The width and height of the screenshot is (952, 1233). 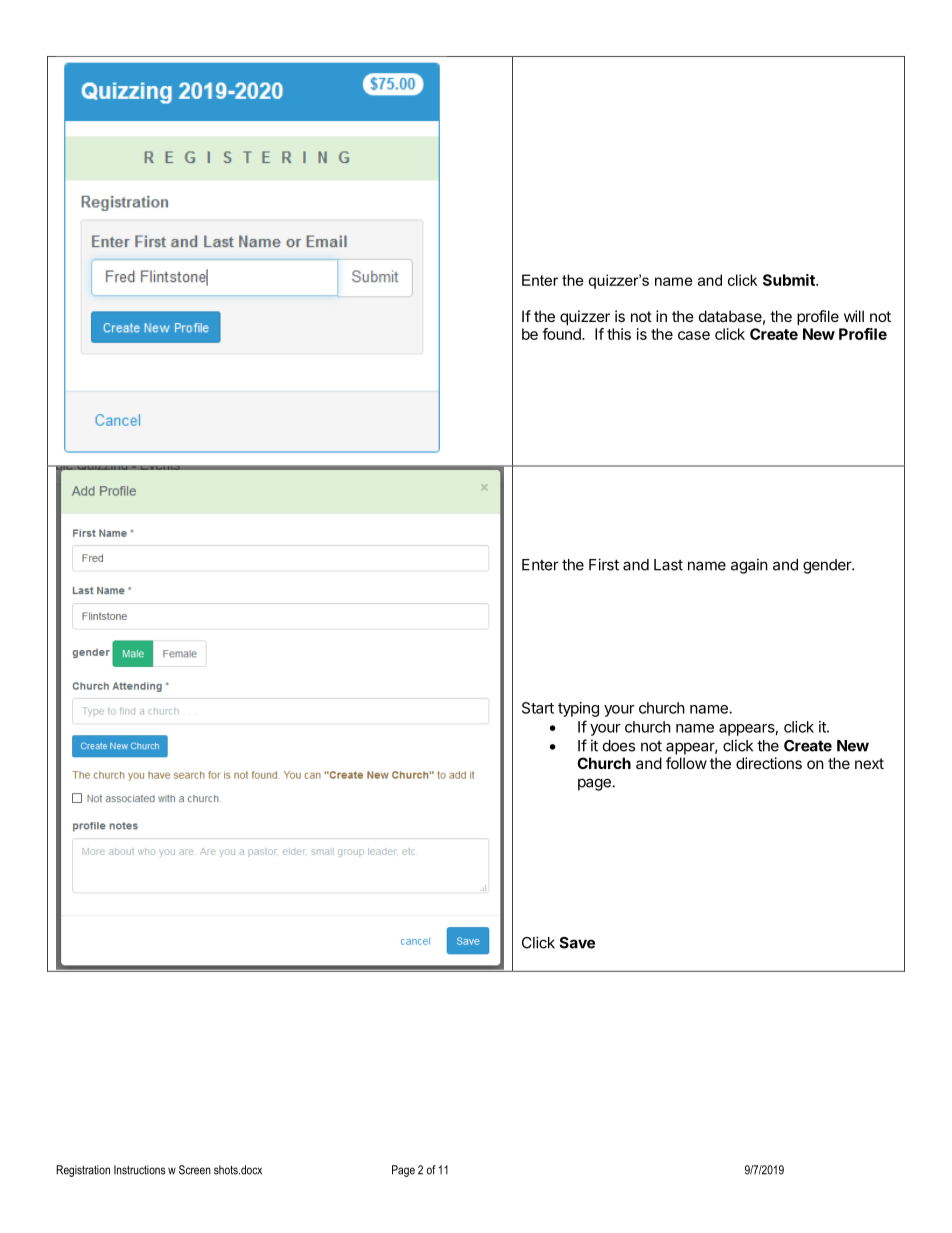 I want to click on again, so click(x=749, y=566).
